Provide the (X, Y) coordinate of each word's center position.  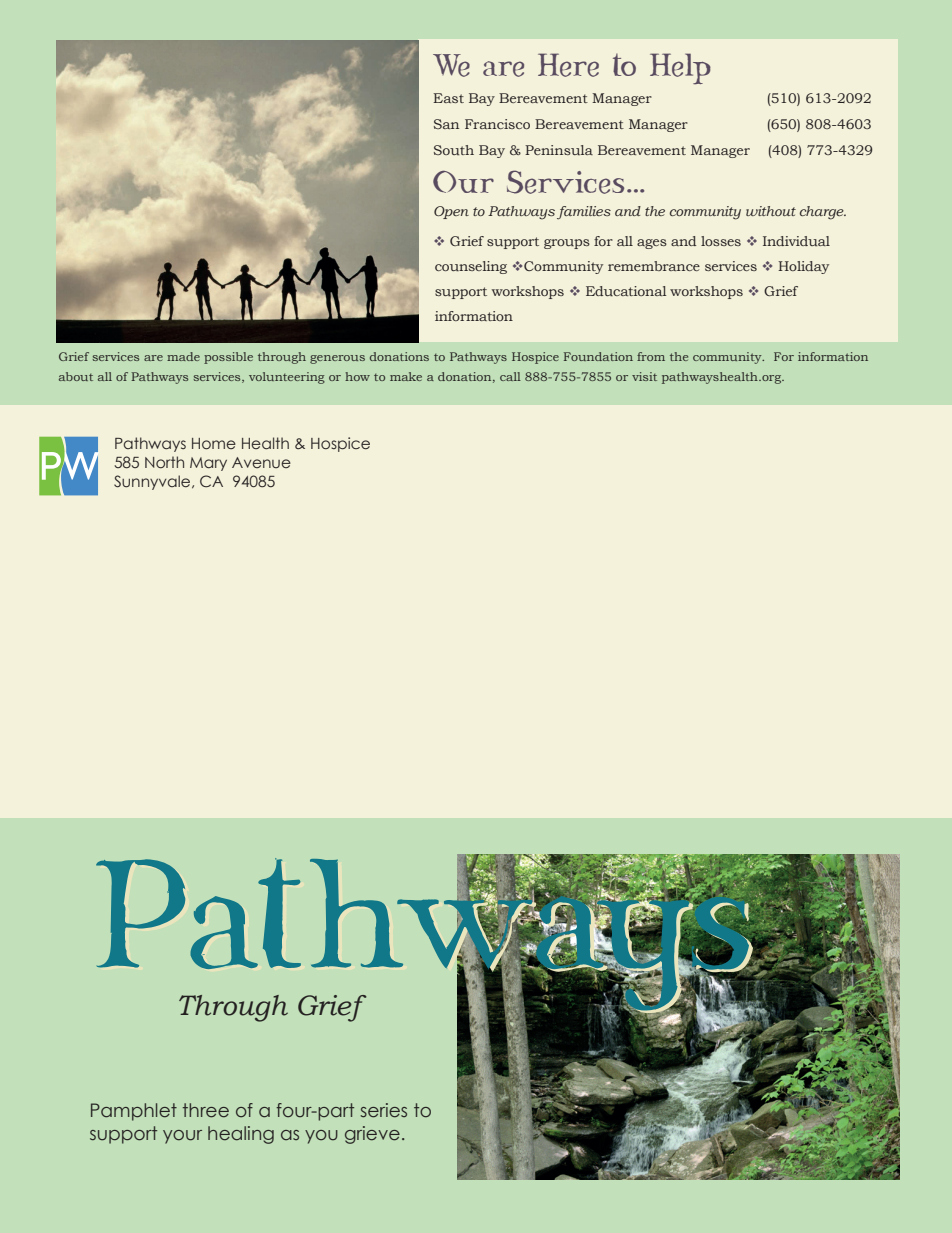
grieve (372, 1135)
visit (644, 376)
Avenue (261, 462)
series (383, 1110)
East (448, 98)
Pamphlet (134, 1112)
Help (680, 68)
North (164, 462)
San (446, 124)
